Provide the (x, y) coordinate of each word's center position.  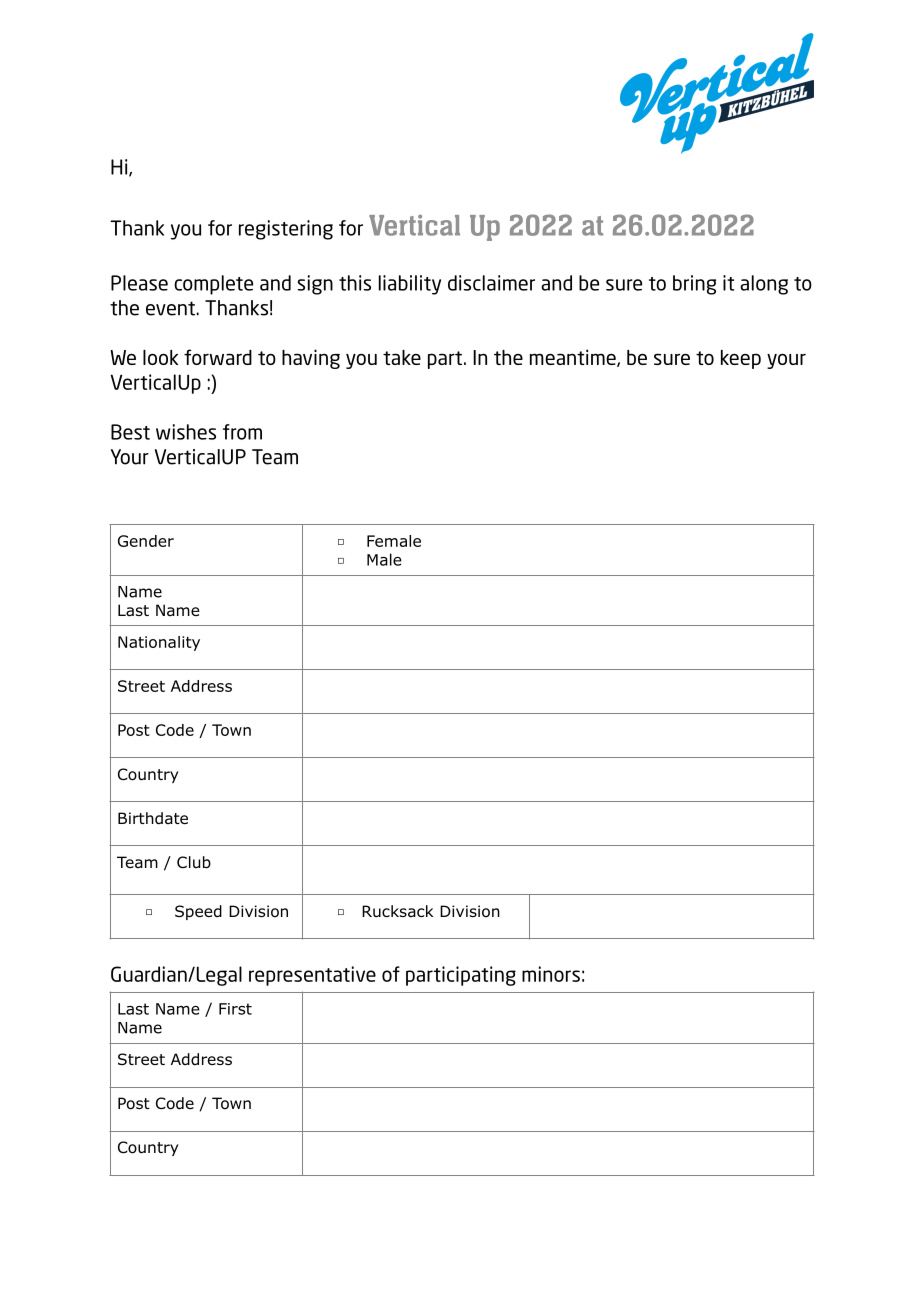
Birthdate (153, 818)
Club (194, 862)
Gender (146, 541)
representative (312, 976)
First (235, 1009)
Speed (198, 912)
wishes (186, 432)
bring (694, 285)
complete (213, 285)
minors (551, 974)
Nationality (159, 643)
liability (410, 285)
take (402, 357)
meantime (574, 358)
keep (741, 359)
